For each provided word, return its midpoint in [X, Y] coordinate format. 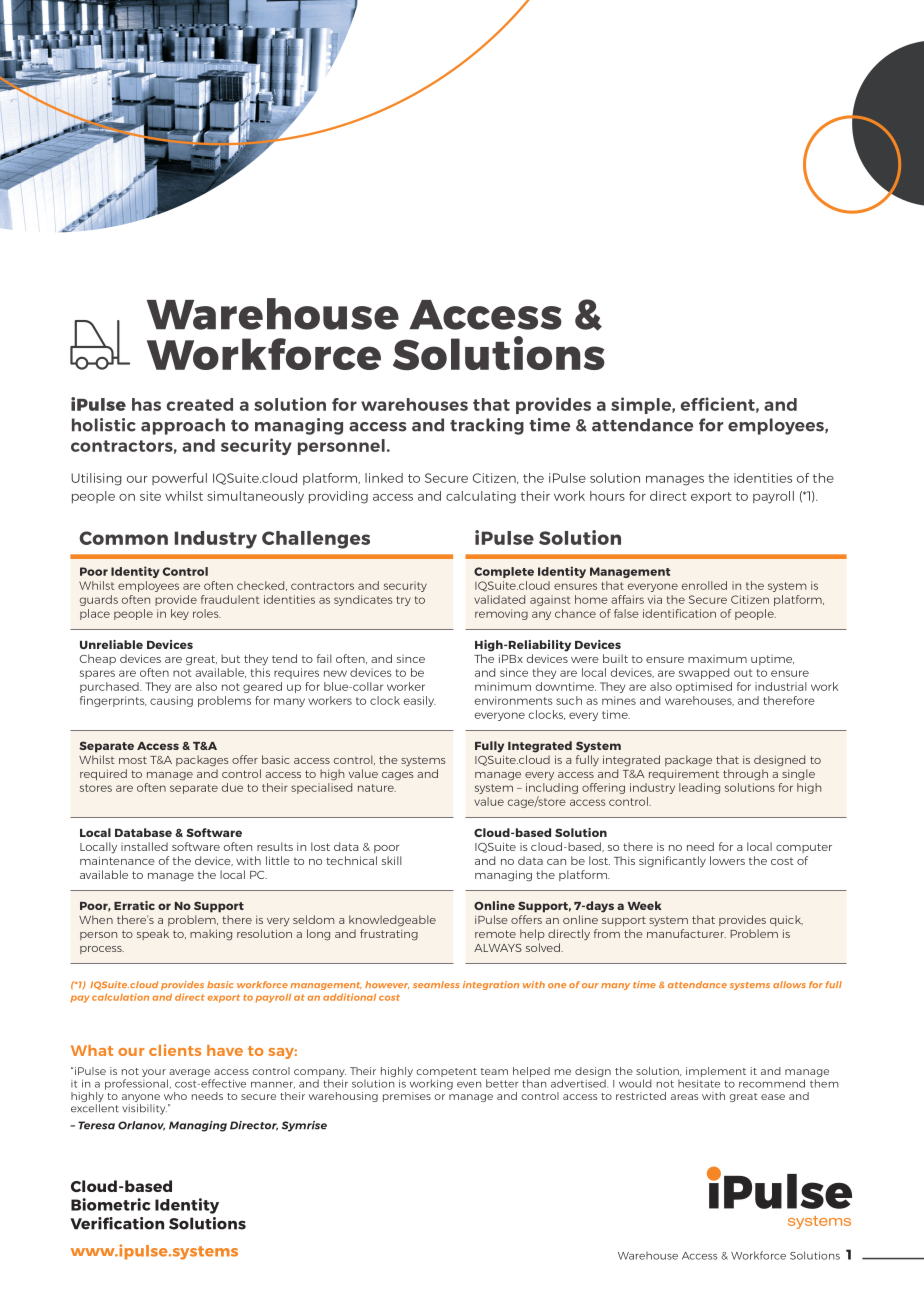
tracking [487, 426]
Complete [504, 572]
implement [716, 1072]
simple [642, 405]
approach [183, 426]
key [180, 614]
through [745, 775]
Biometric [110, 1204]
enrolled [704, 585]
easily [420, 701]
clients [175, 1050]
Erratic [134, 905]
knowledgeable [392, 921]
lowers [727, 860]
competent [446, 1074]
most [133, 760]
